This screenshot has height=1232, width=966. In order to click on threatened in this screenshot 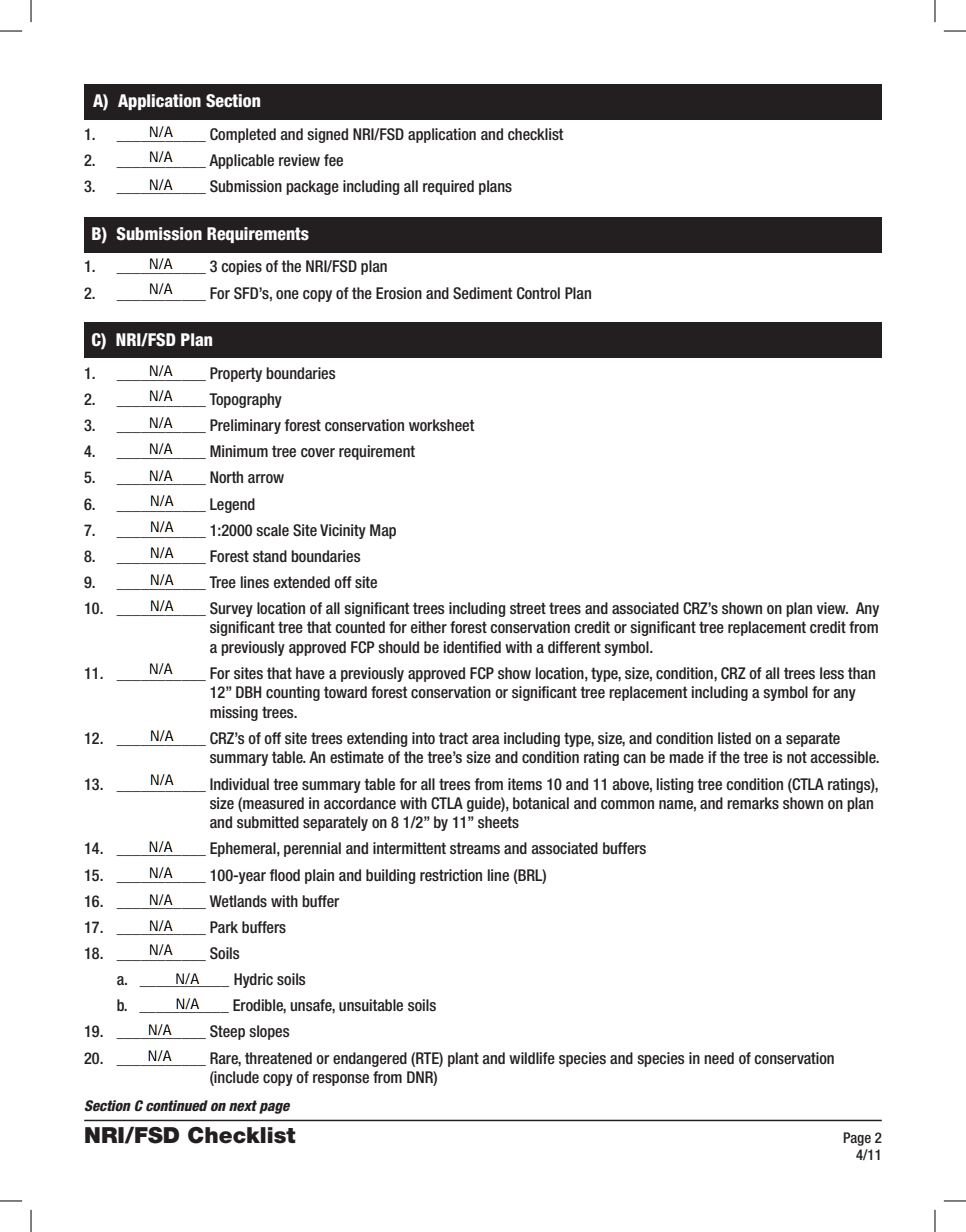, I will do `click(278, 1058)`.
